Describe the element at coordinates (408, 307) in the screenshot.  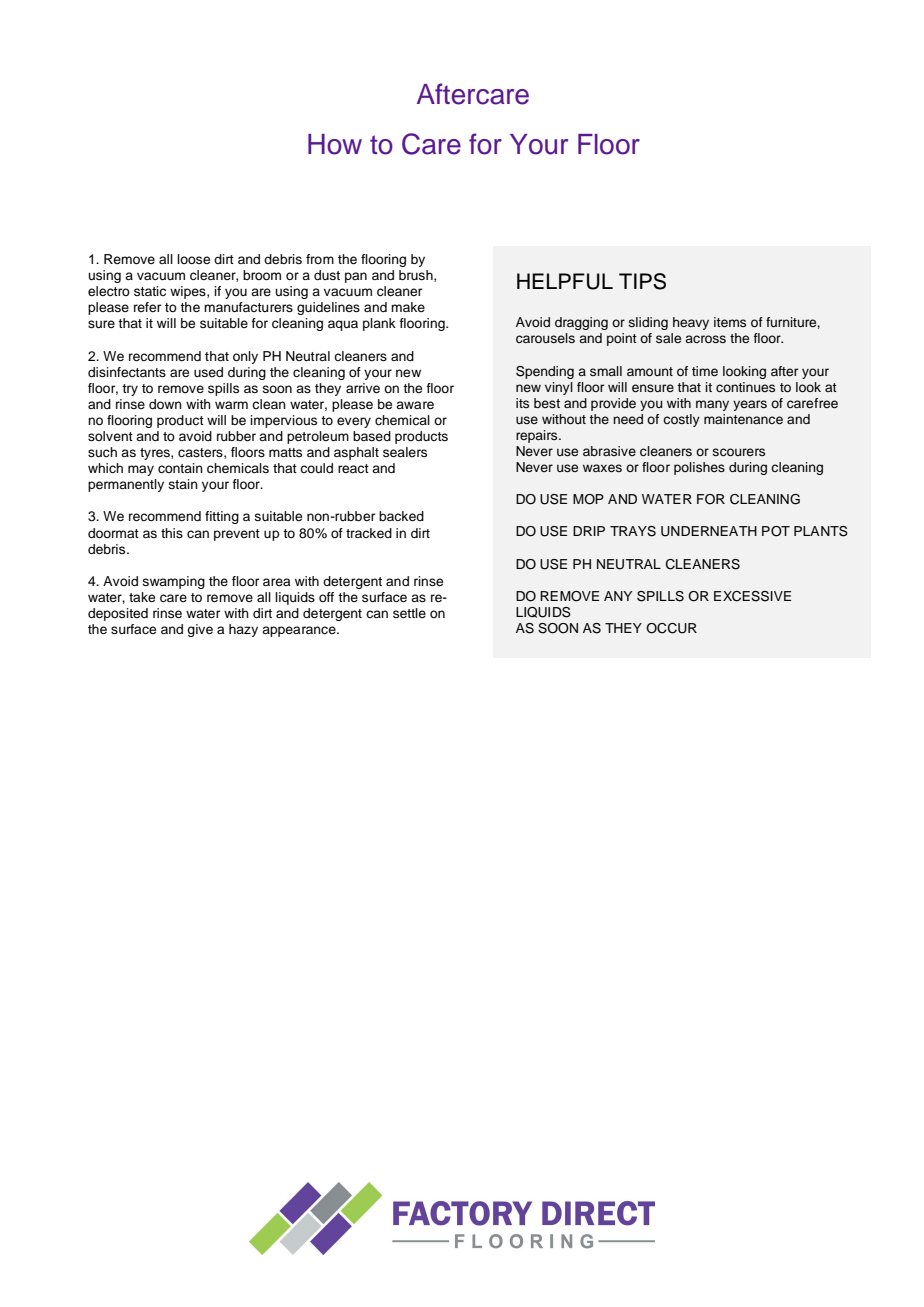
I see `make` at that location.
